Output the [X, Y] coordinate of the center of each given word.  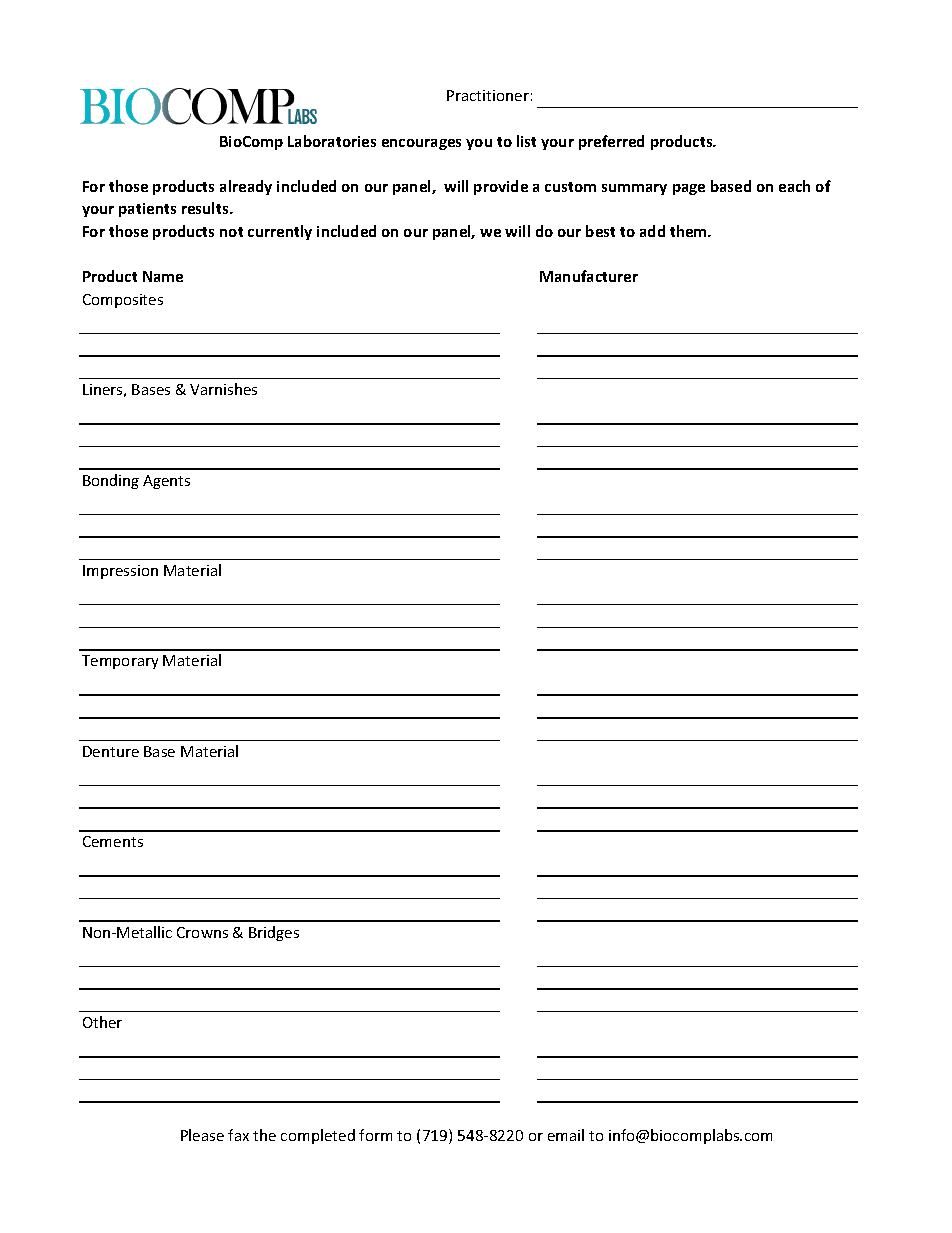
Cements [113, 841]
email [566, 1135]
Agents [166, 482]
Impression [120, 572]
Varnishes [223, 389]
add [652, 231]
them [689, 231]
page [689, 189]
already [246, 187]
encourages [421, 144]
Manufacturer [589, 276]
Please [202, 1135]
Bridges [274, 933]
